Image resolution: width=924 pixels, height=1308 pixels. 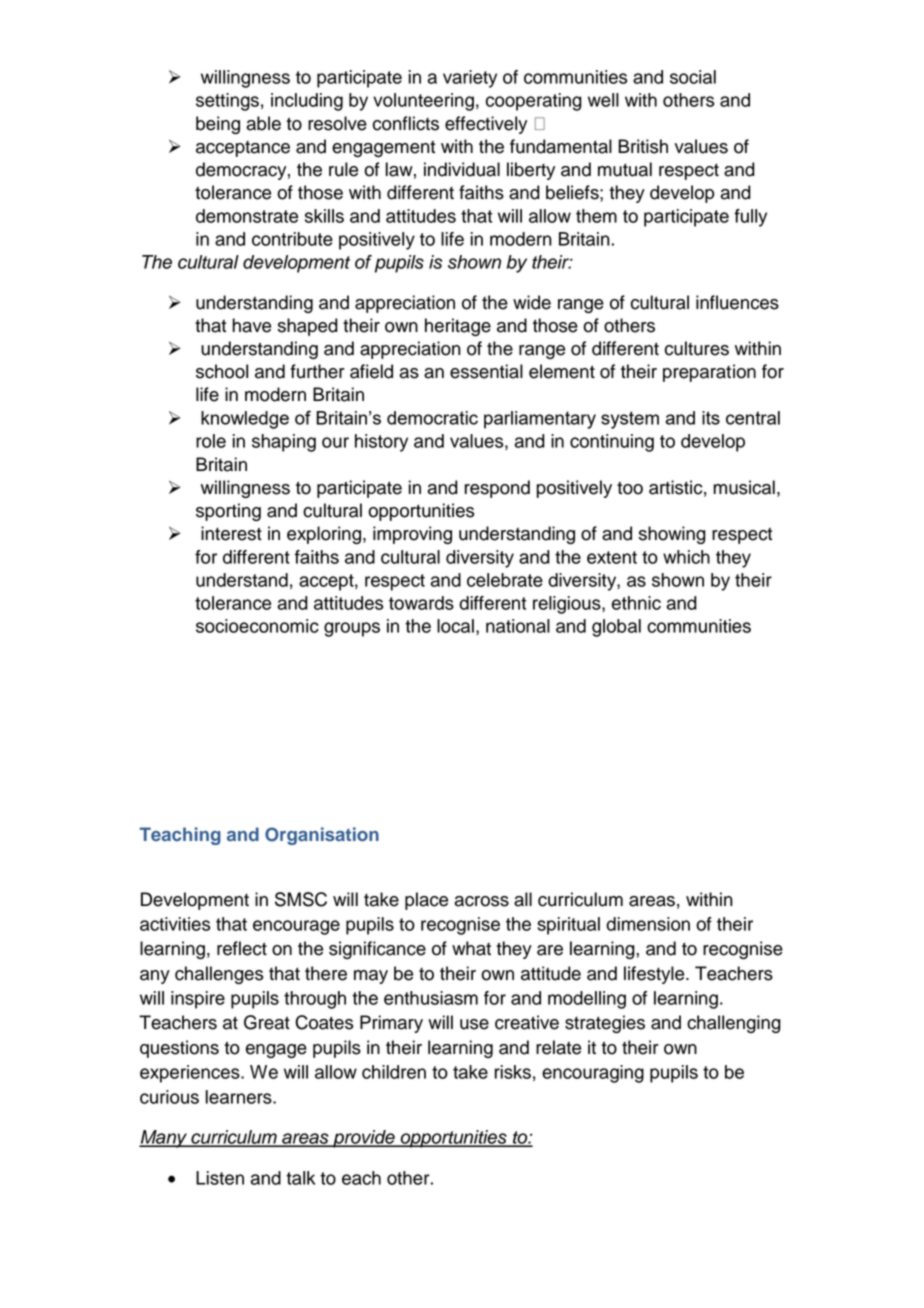 I want to click on settings, so click(x=227, y=102).
